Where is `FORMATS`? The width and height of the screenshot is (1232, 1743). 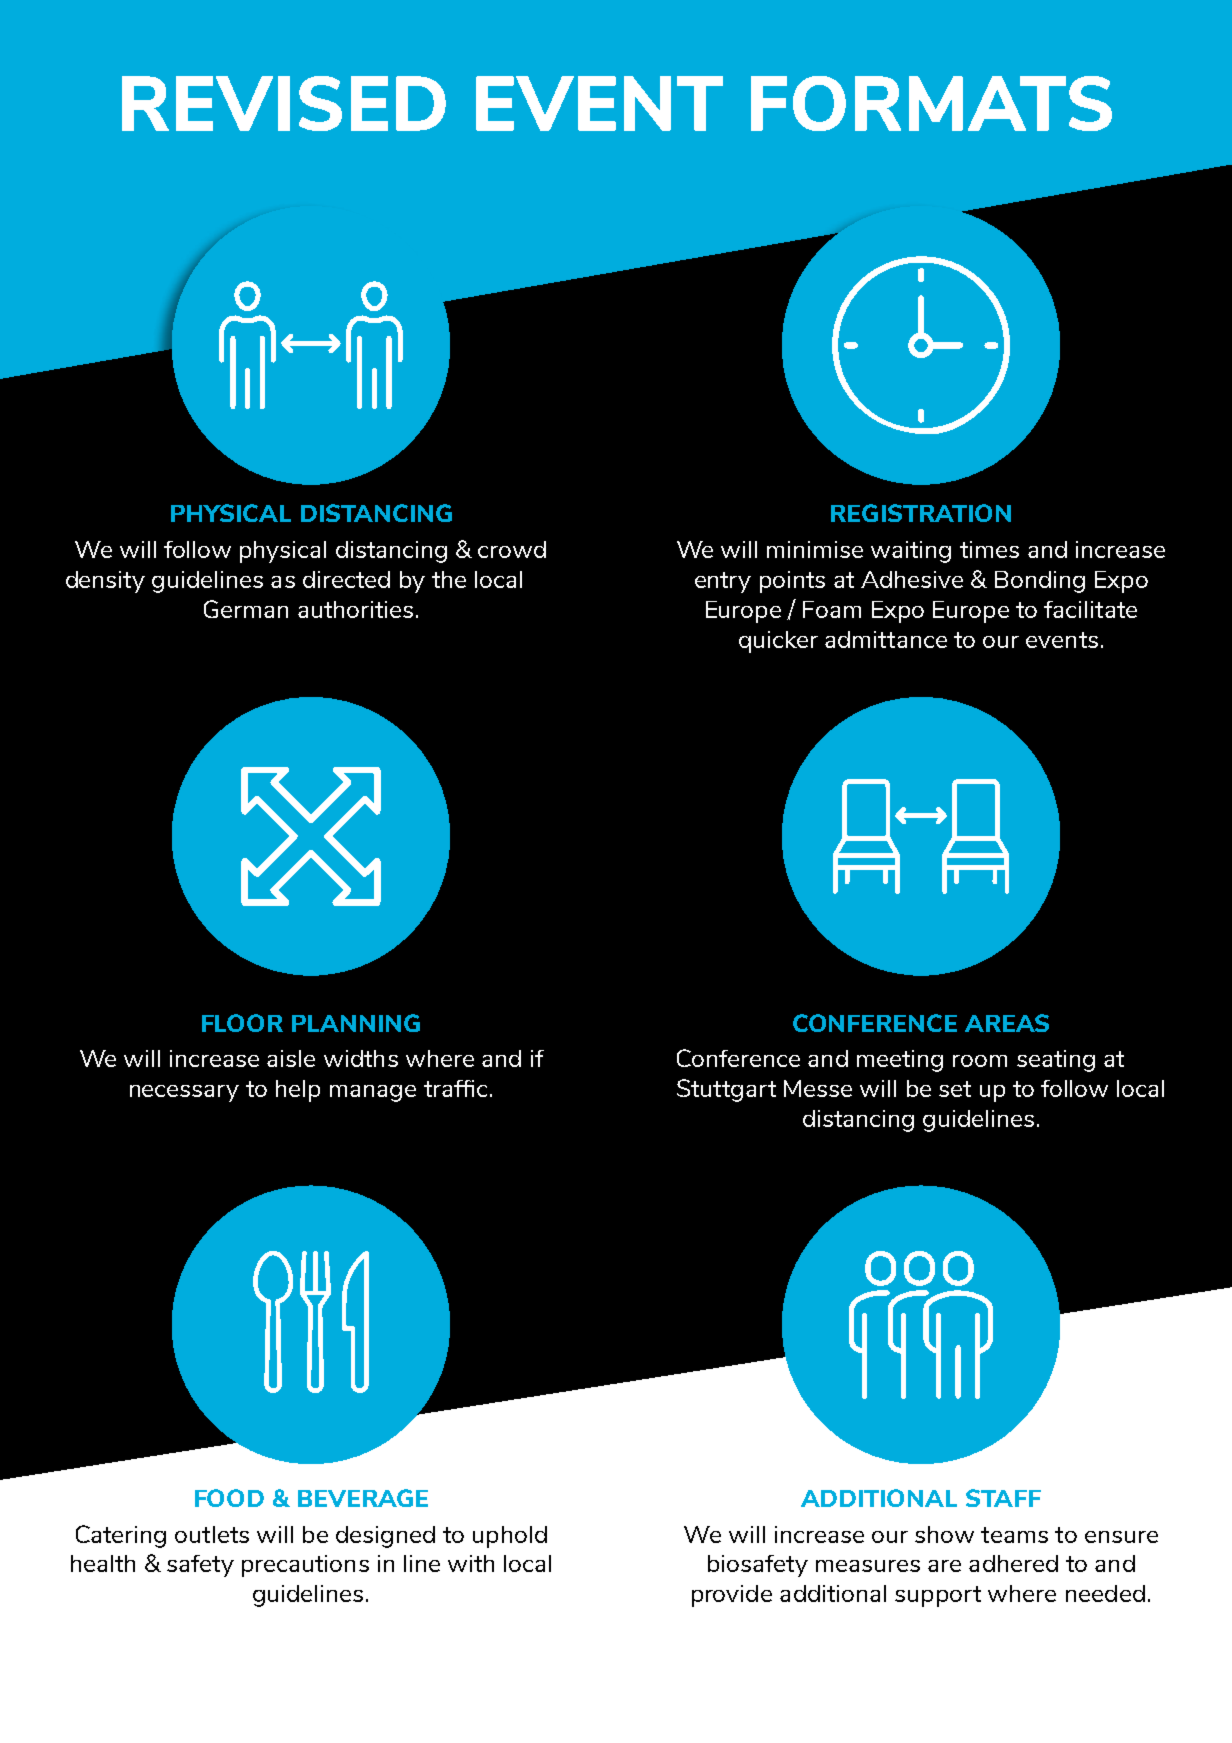
FORMATS is located at coordinates (931, 103).
